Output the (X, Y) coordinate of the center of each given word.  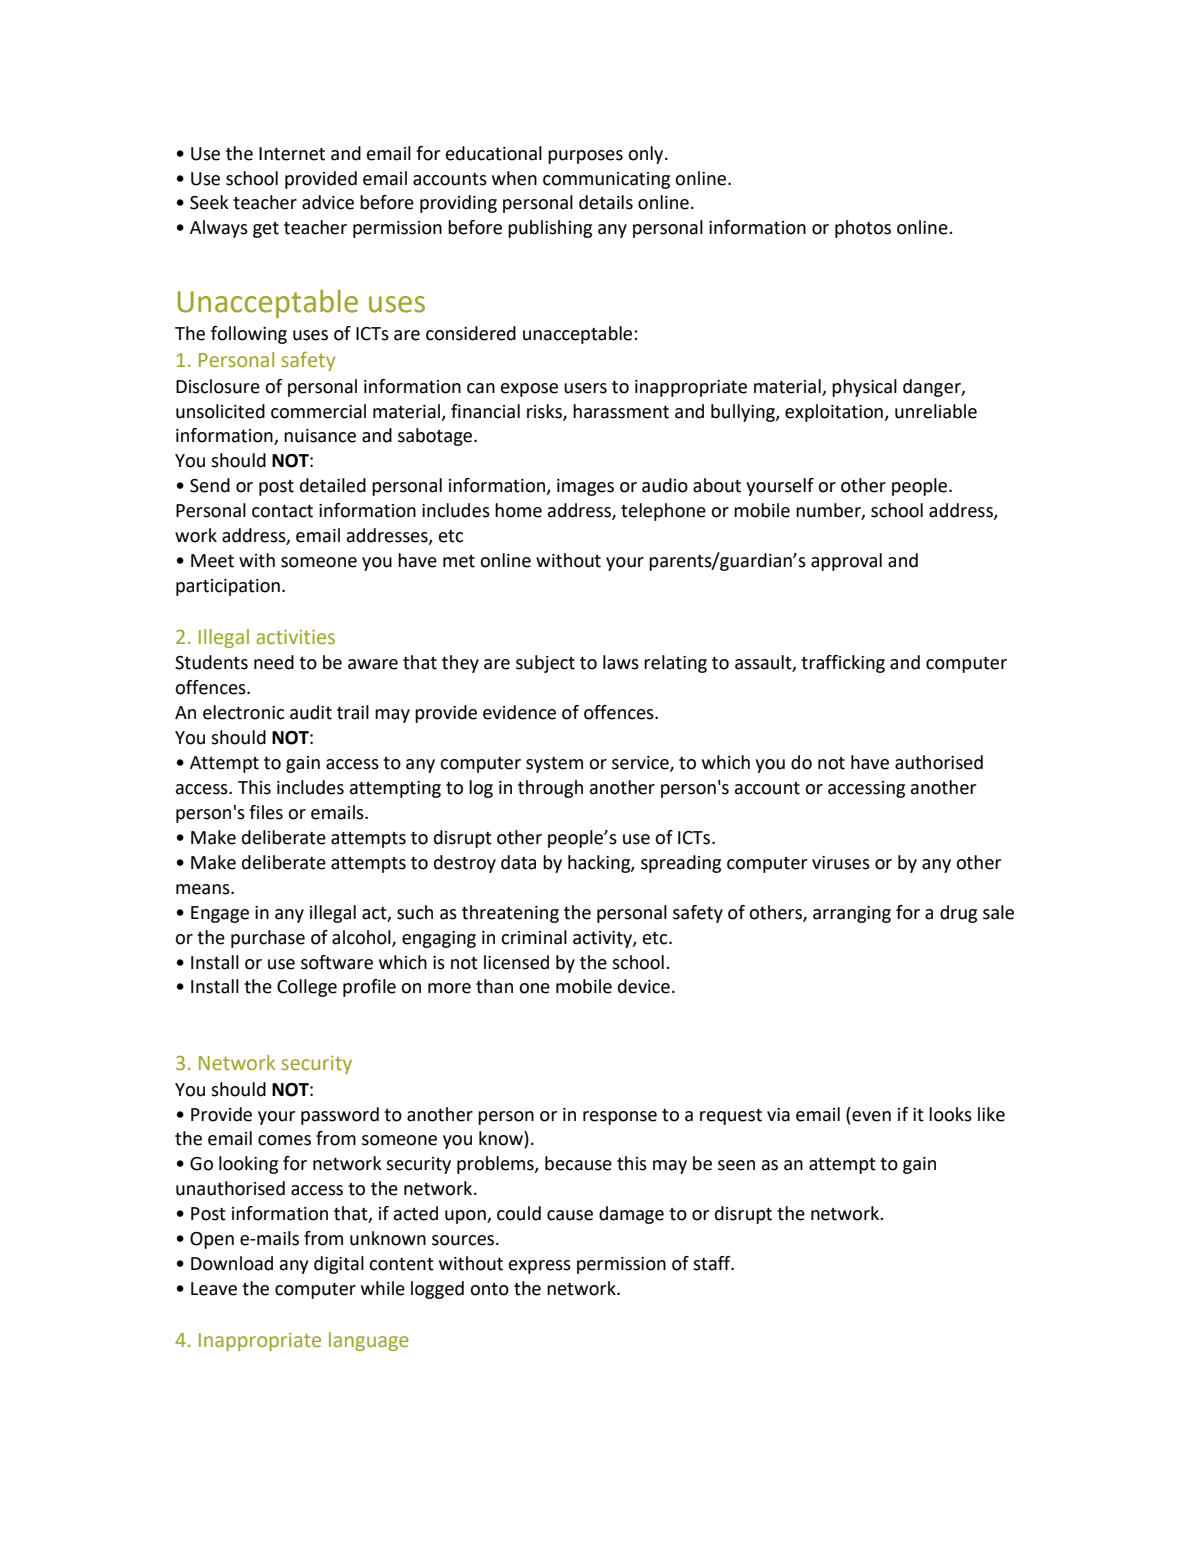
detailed (333, 485)
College (307, 988)
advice (328, 202)
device (644, 986)
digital (339, 1265)
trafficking (843, 664)
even (871, 1116)
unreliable (936, 411)
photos (863, 229)
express (540, 1267)
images (585, 487)
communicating (606, 180)
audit (311, 712)
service (641, 764)
